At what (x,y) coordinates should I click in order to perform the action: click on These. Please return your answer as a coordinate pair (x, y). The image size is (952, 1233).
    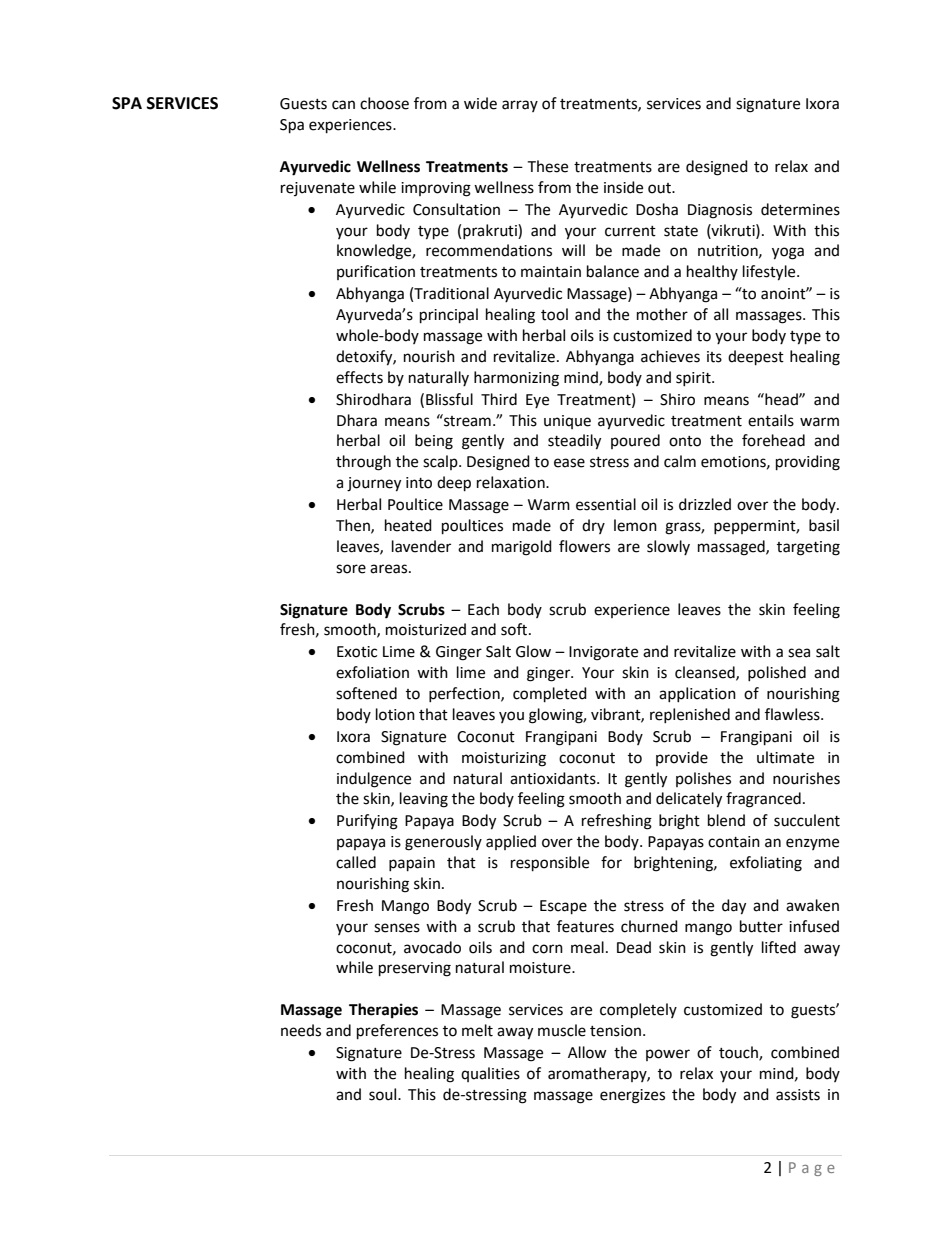
    Looking at the image, I should click on (547, 166).
